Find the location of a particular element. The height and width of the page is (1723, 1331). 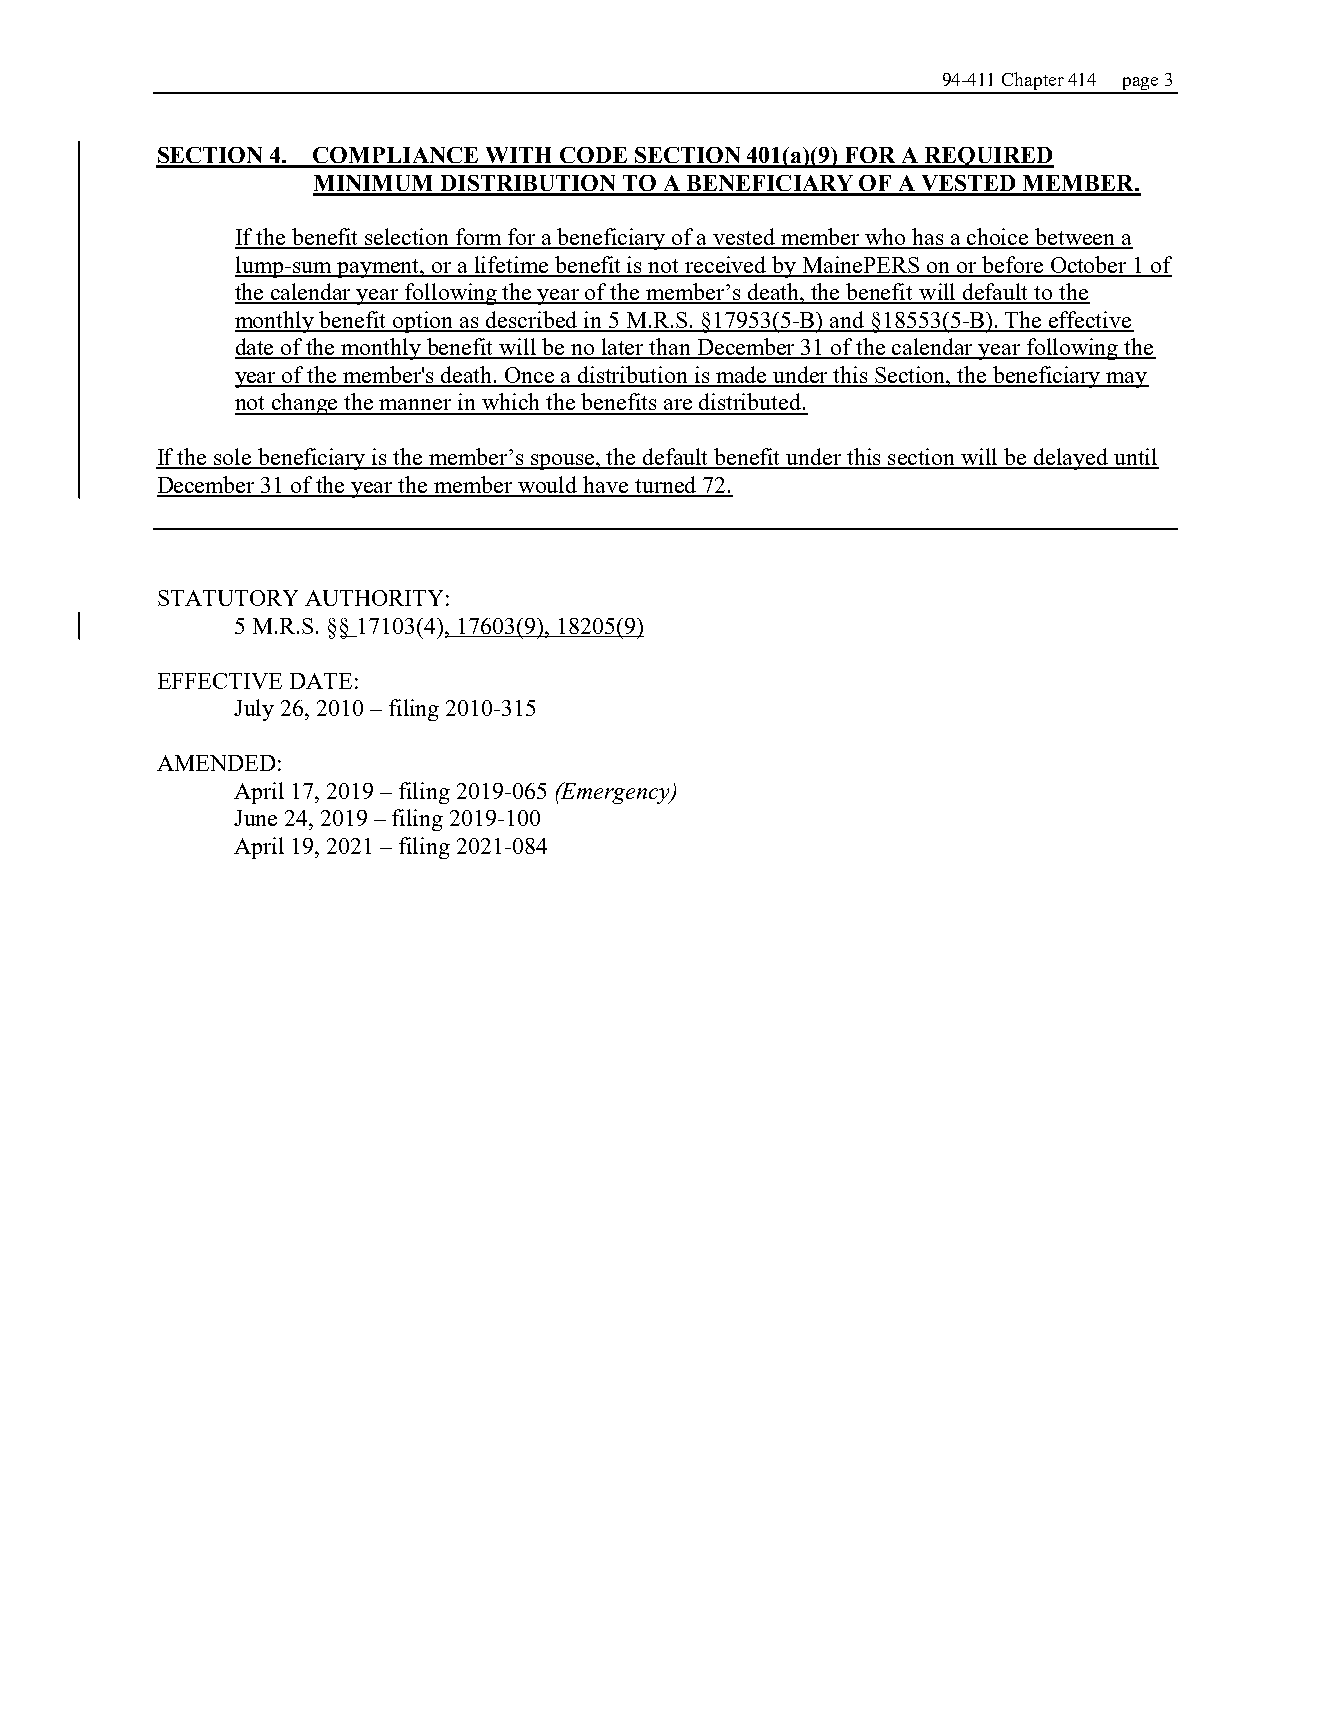

June is located at coordinates (255, 818).
